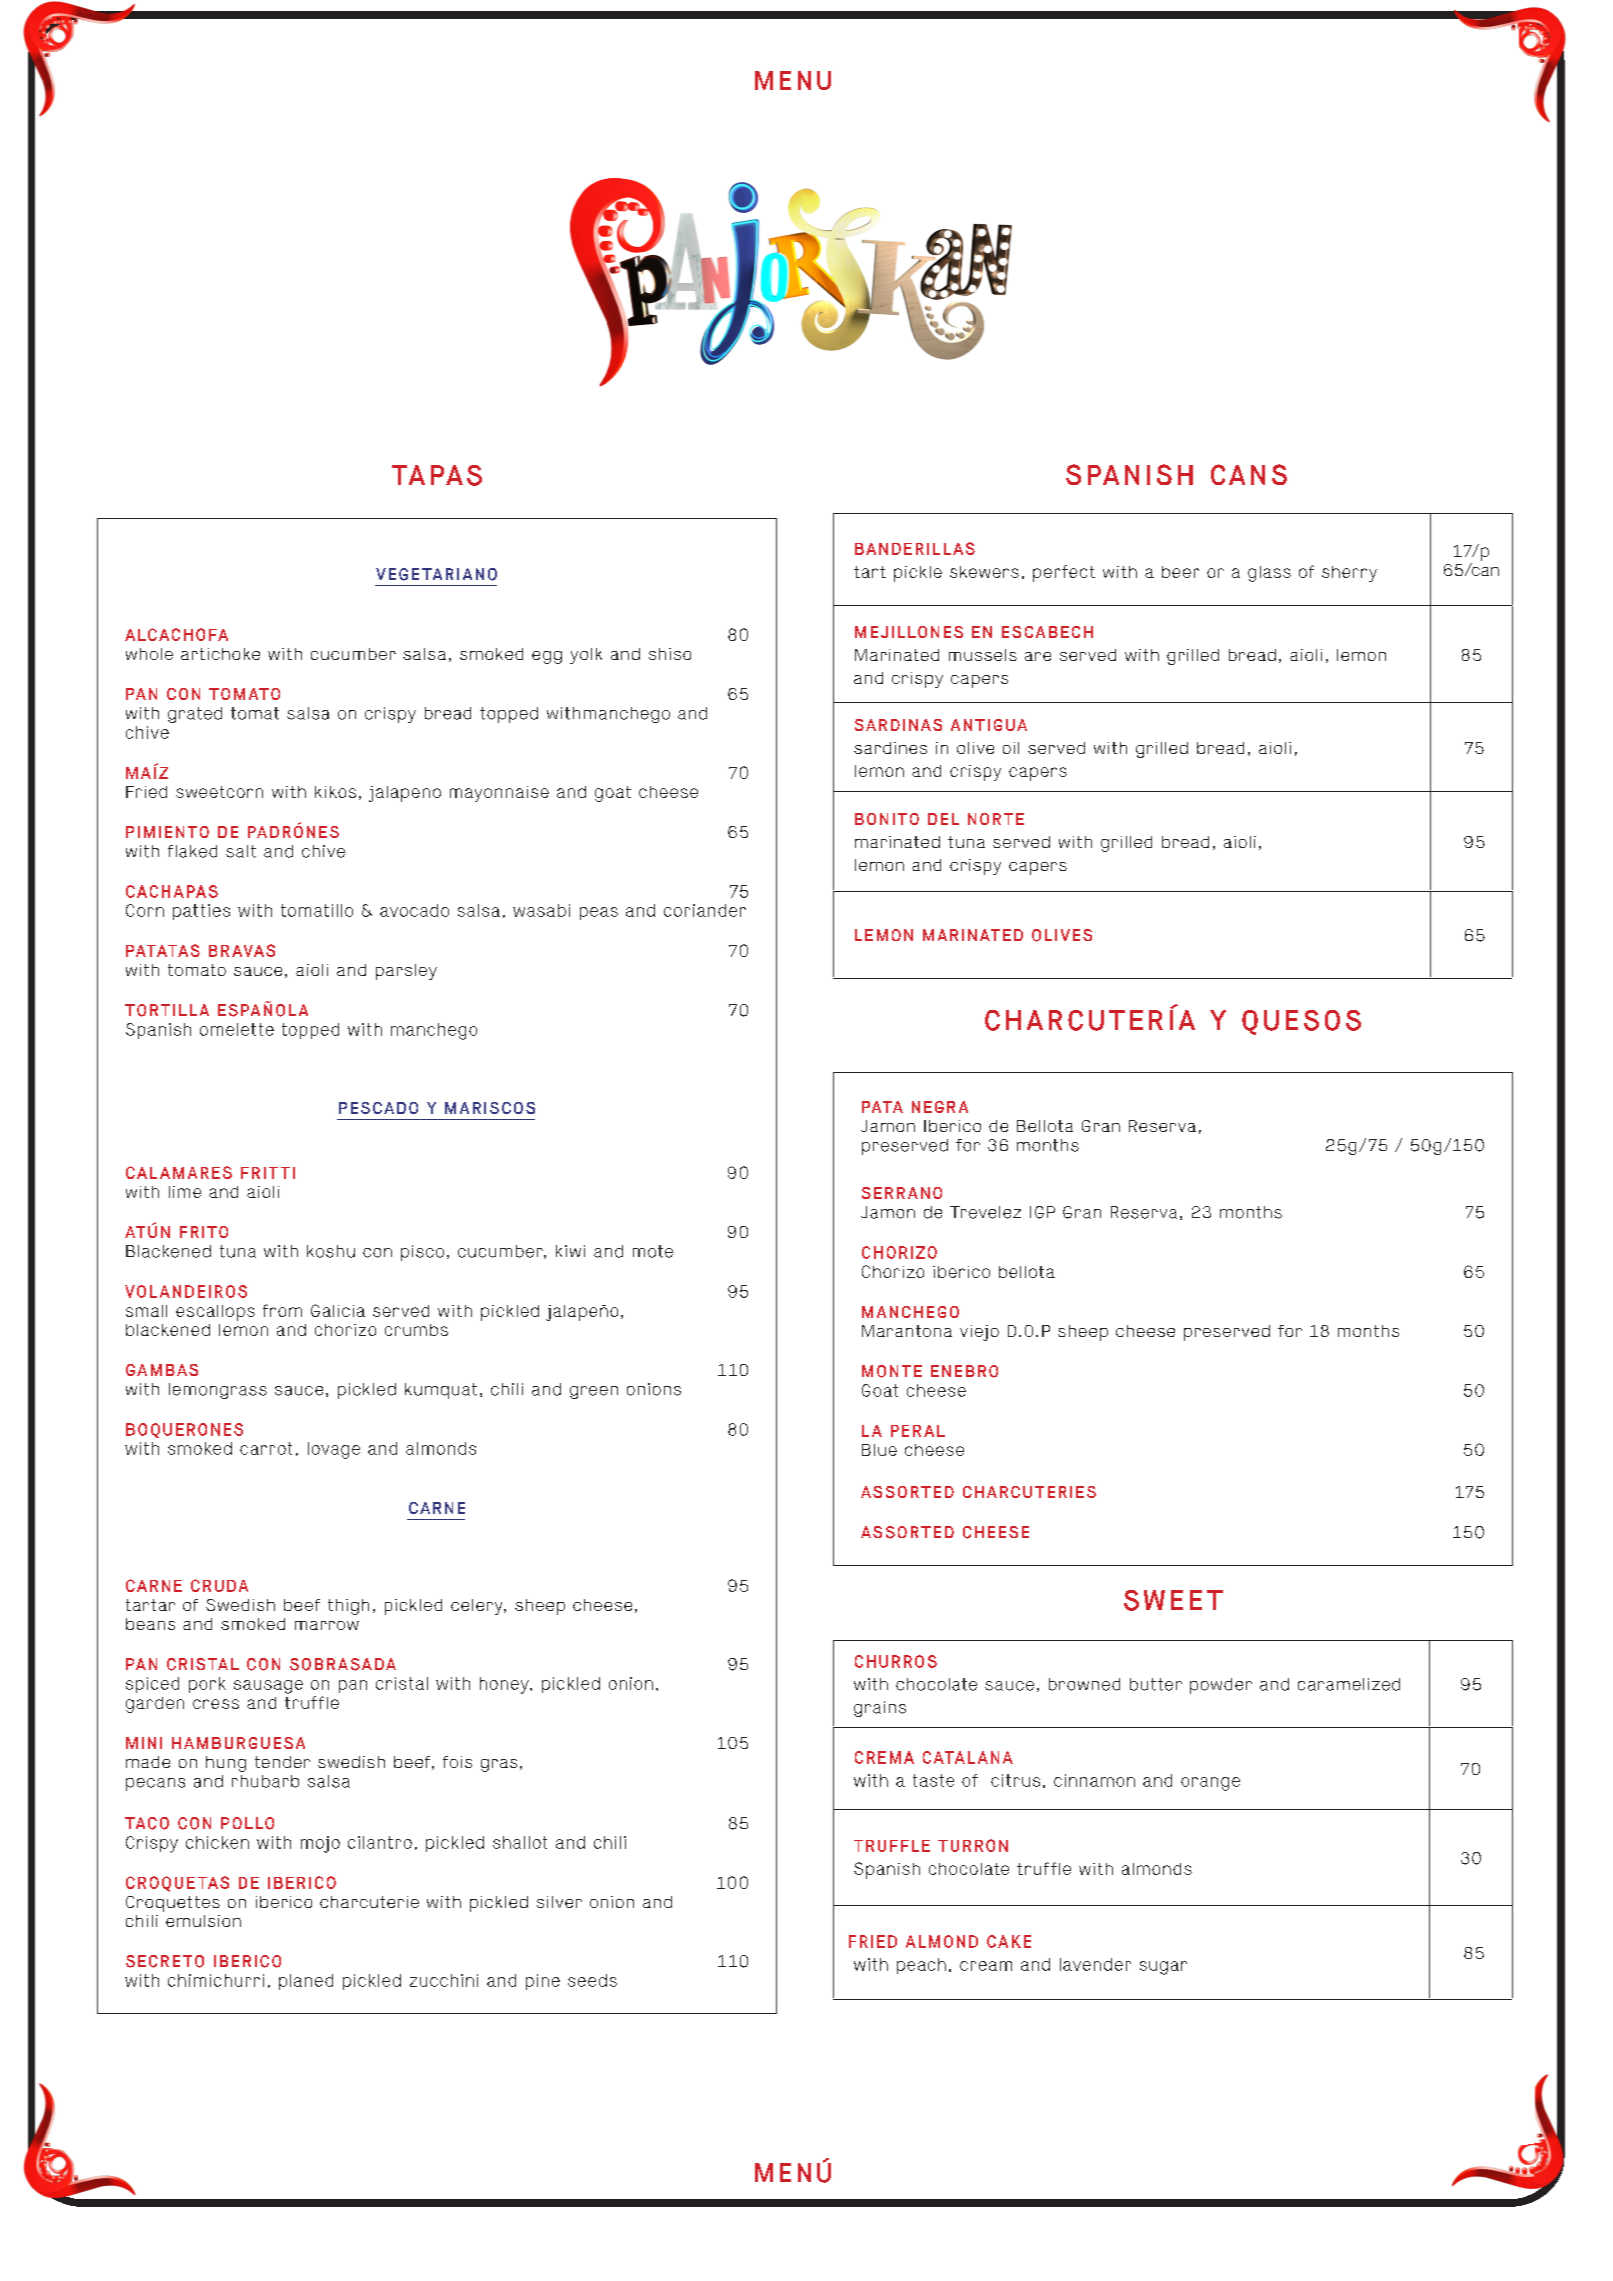  I want to click on Blue, so click(879, 1450).
